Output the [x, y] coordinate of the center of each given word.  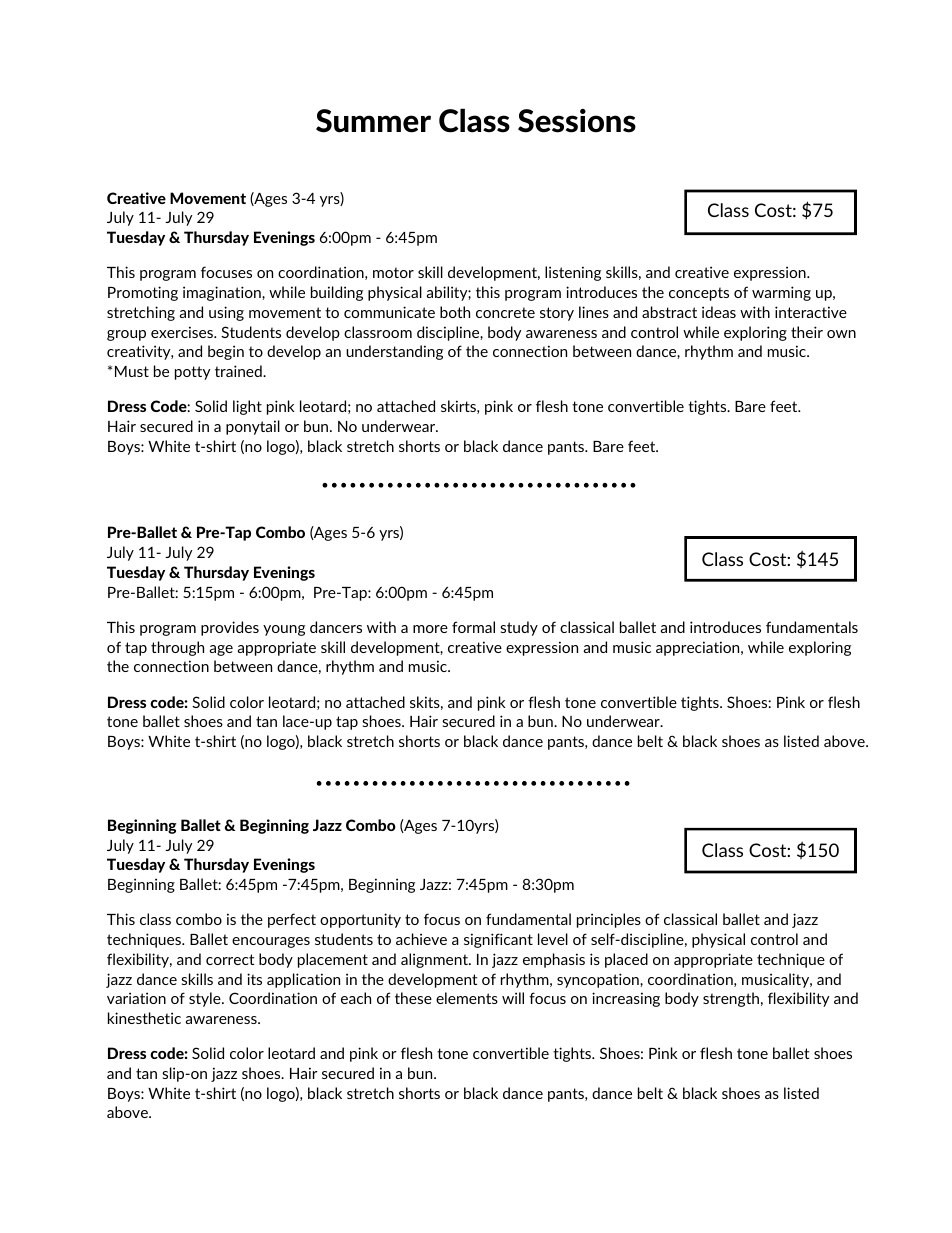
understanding [394, 352]
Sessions [577, 121]
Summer [373, 121]
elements [467, 998]
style [206, 999]
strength [731, 999]
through [177, 648]
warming [781, 293]
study [519, 628]
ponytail [253, 427]
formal [473, 627]
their [807, 332]
